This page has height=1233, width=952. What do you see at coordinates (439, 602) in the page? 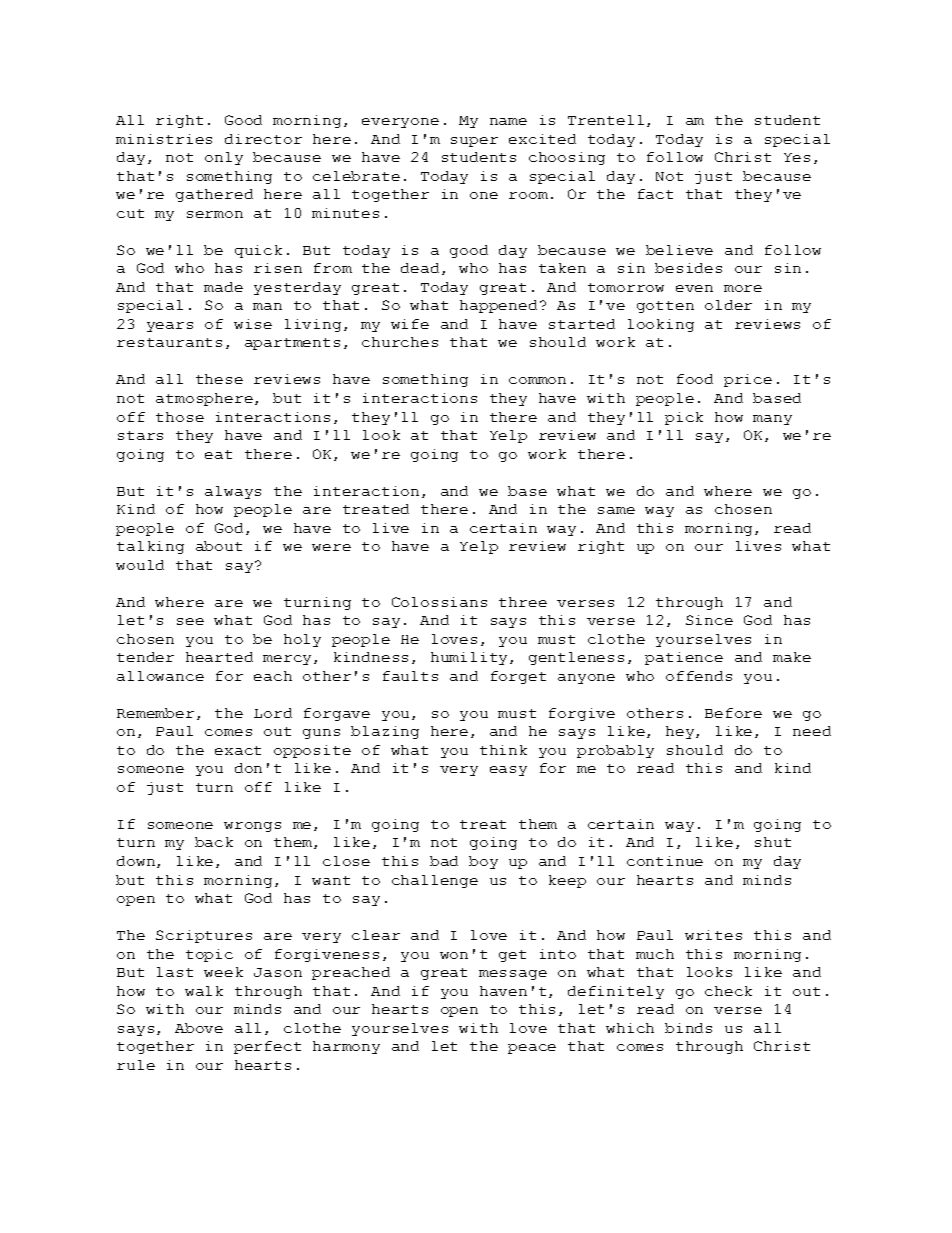
I see `Colossians` at bounding box center [439, 602].
